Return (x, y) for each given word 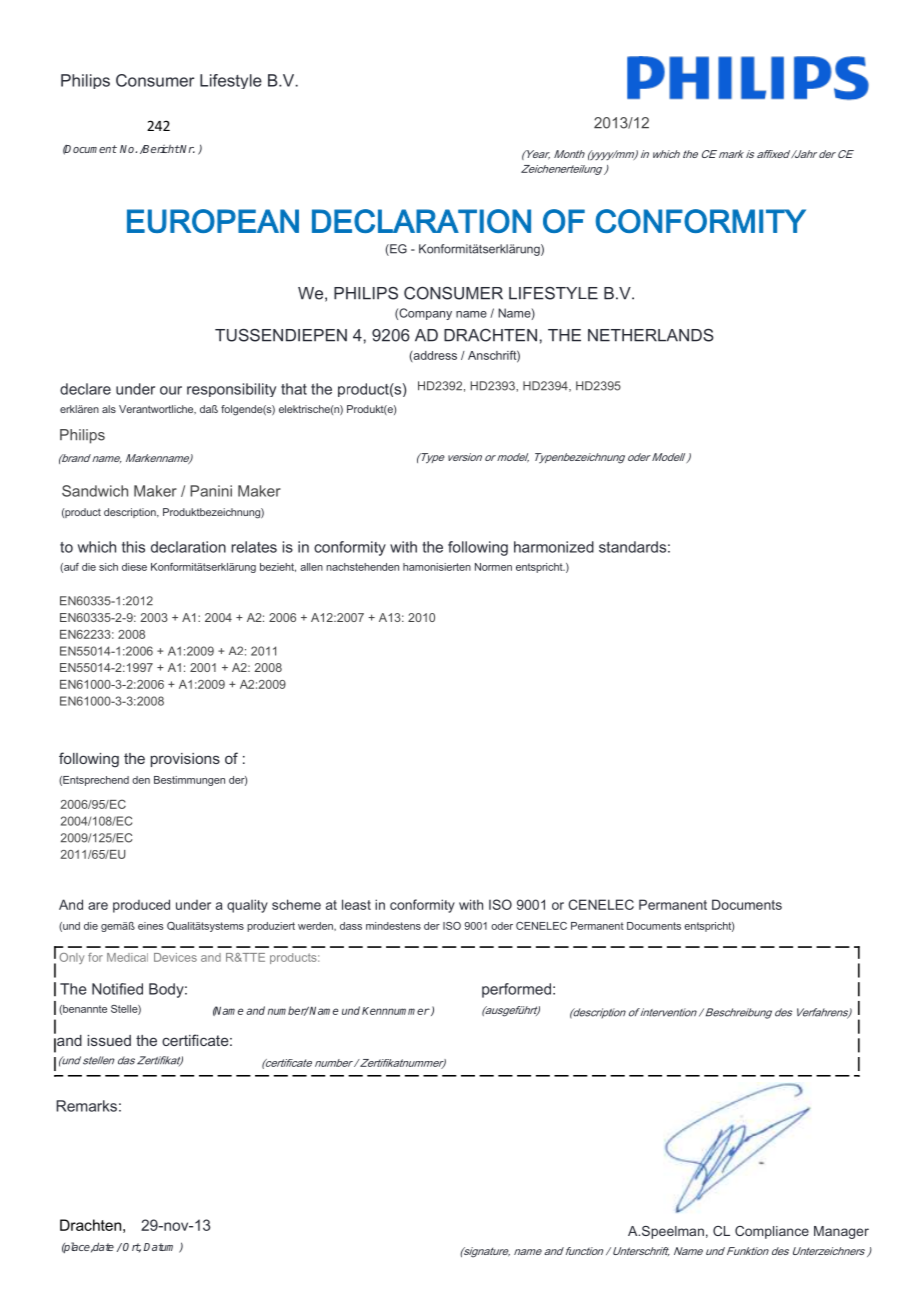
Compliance (772, 1232)
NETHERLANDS (651, 335)
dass (351, 926)
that (294, 389)
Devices (175, 957)
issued (109, 1040)
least (356, 904)
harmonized (554, 547)
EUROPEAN (213, 221)
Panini (211, 491)
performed (516, 990)
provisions (185, 760)
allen (311, 567)
